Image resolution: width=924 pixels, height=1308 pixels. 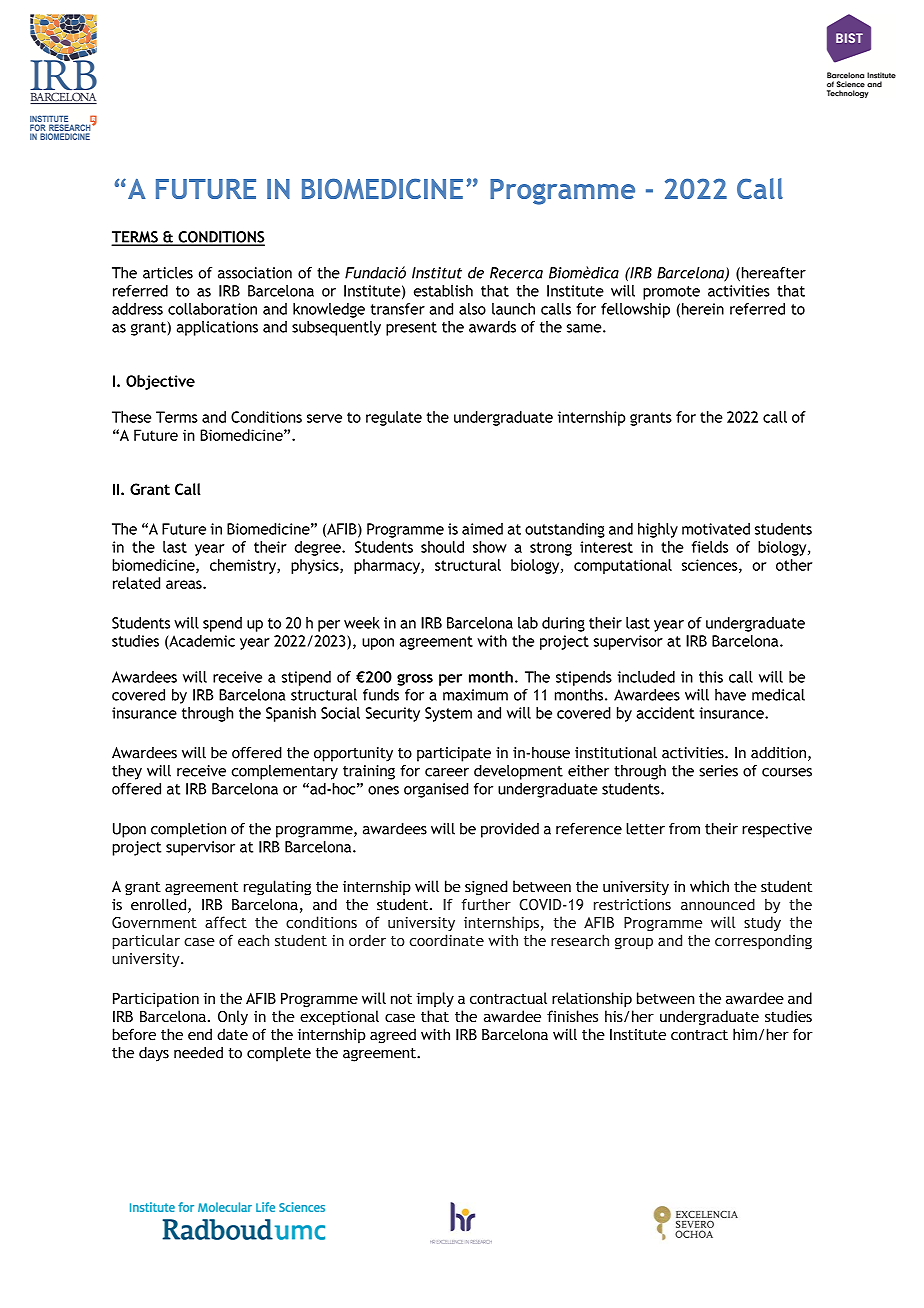 What do you see at coordinates (212, 309) in the image?
I see `collaboration` at bounding box center [212, 309].
